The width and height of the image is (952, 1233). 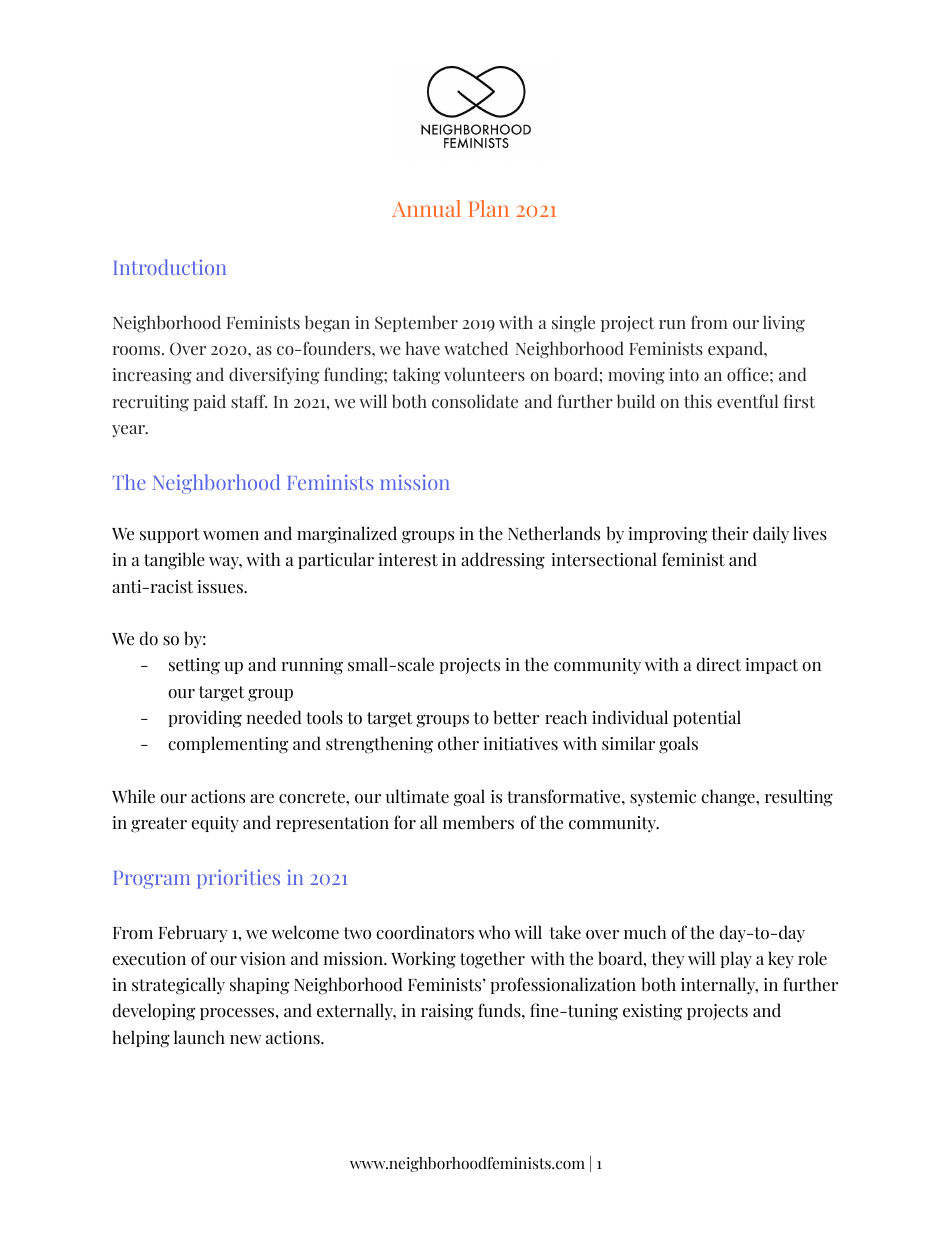 I want to click on direct, so click(x=719, y=664).
